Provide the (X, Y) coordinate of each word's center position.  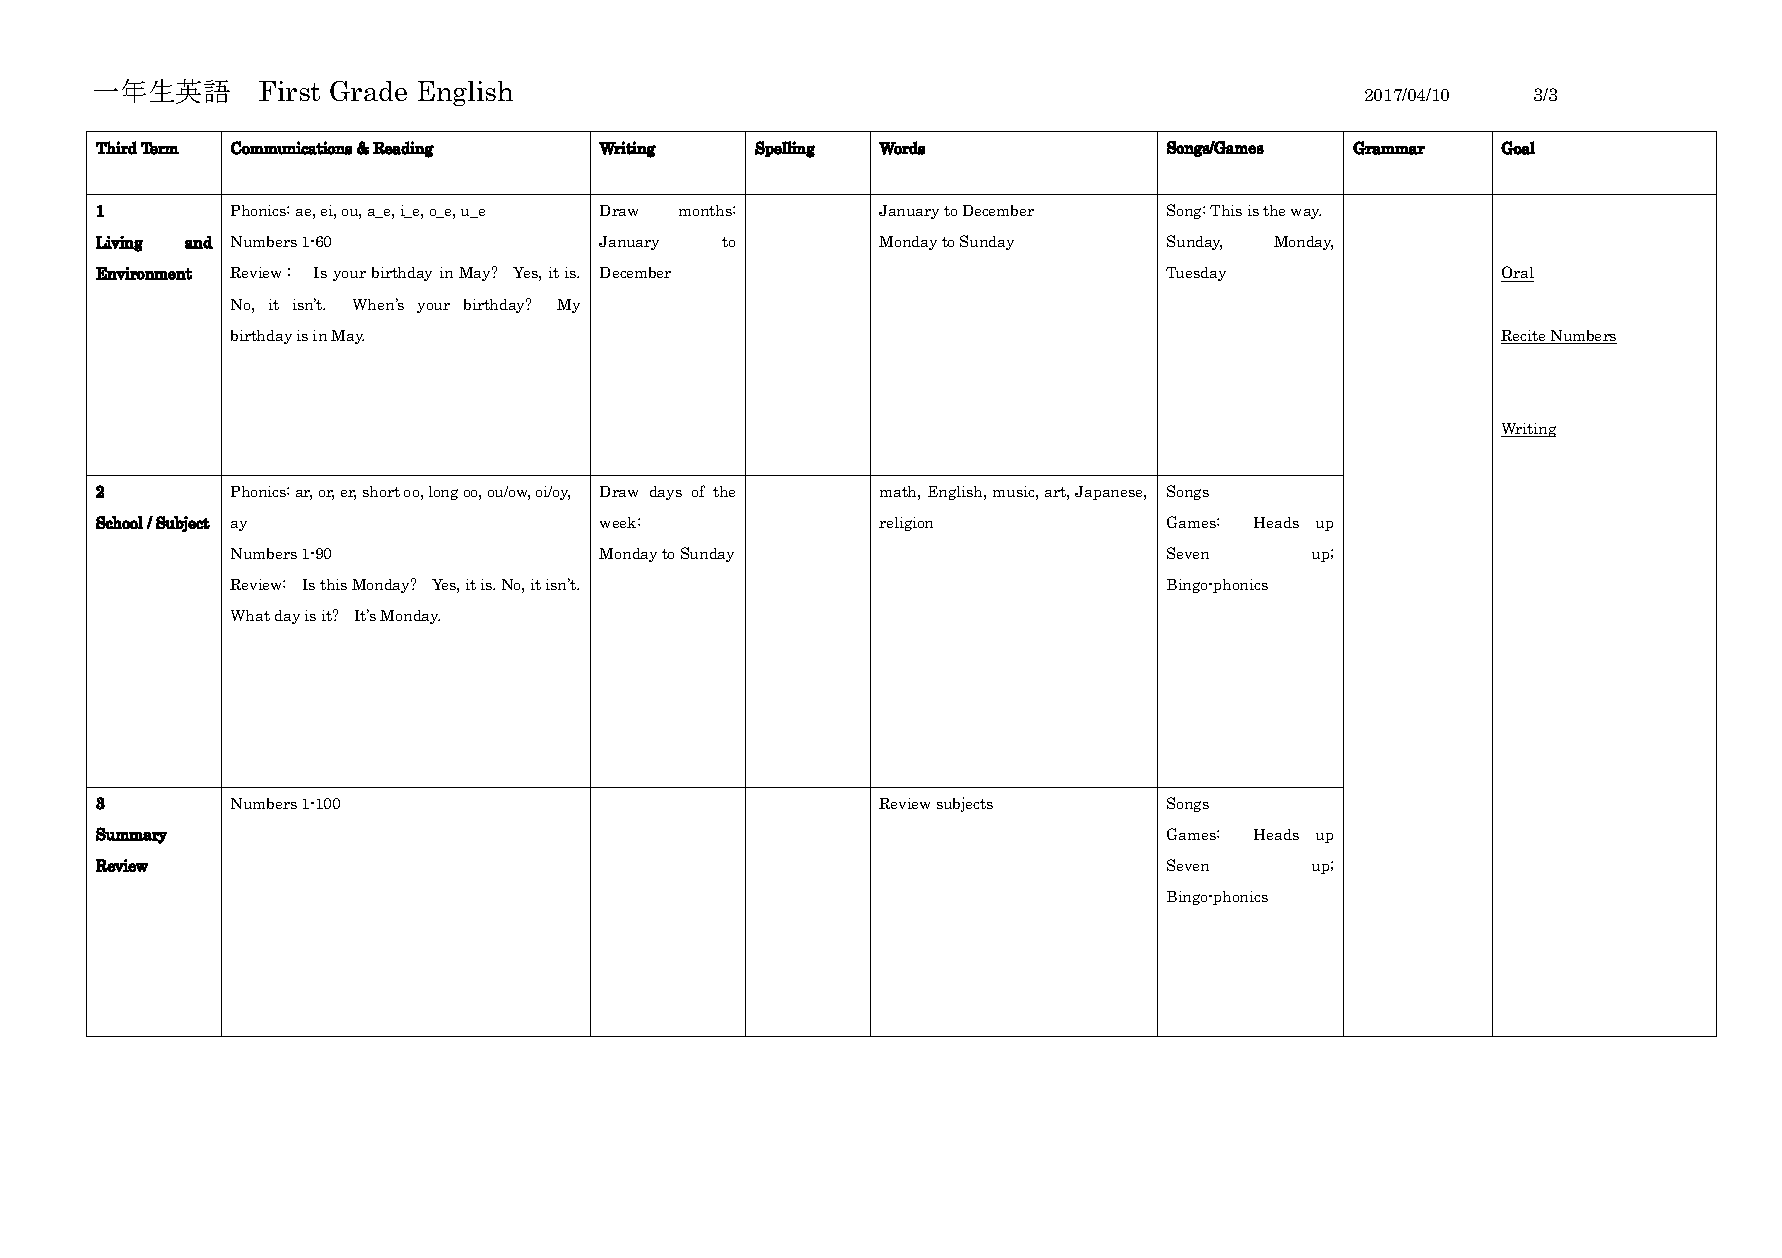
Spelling (785, 149)
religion (906, 524)
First (289, 91)
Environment (144, 273)
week (619, 522)
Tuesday (1196, 274)
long (443, 493)
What (250, 615)
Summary (131, 835)
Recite (1524, 337)
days (666, 493)
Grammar (1389, 148)
